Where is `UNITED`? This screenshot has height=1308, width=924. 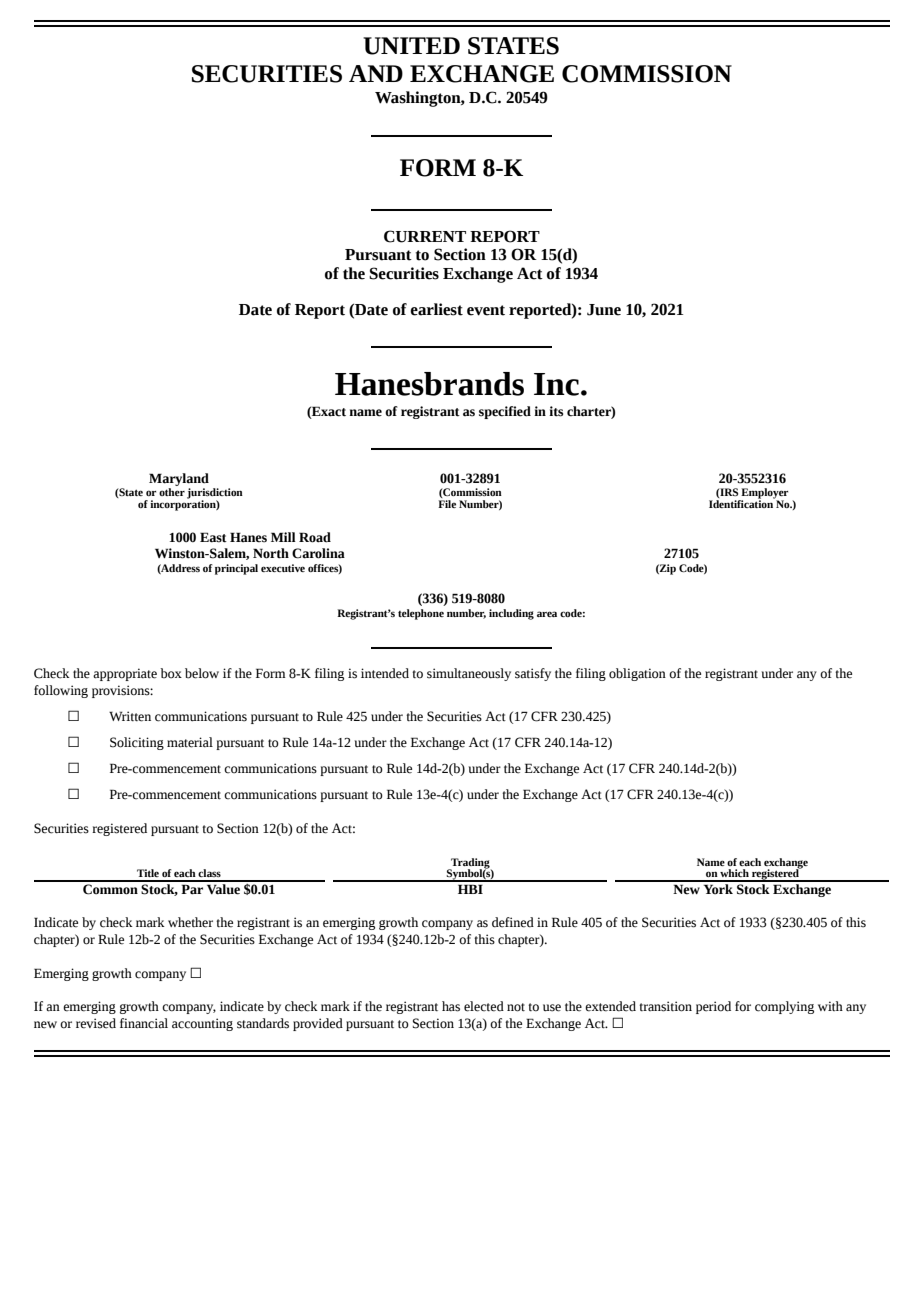
UNITED is located at coordinates (411, 46).
